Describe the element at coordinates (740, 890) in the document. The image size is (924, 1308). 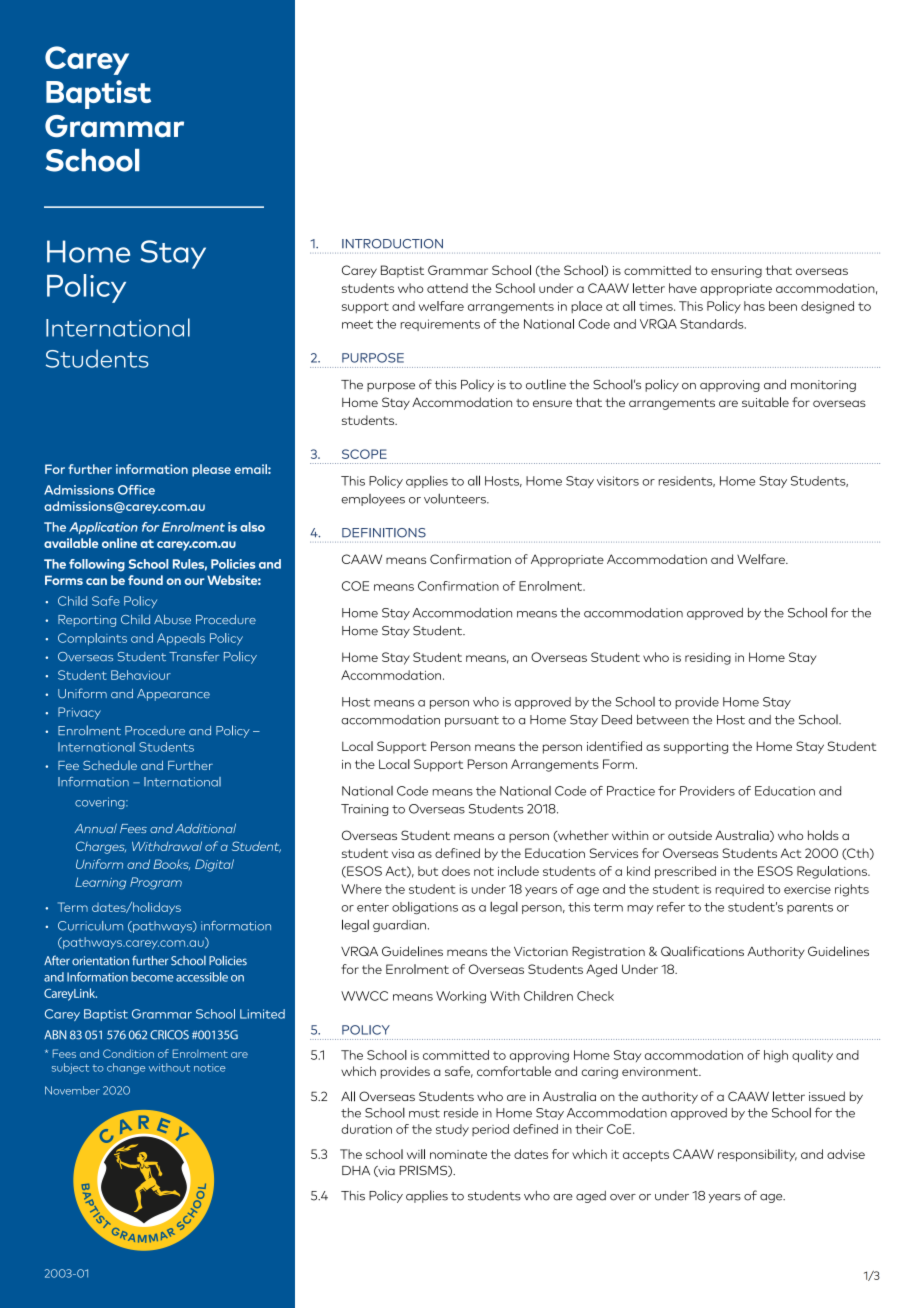
I see `required` at that location.
